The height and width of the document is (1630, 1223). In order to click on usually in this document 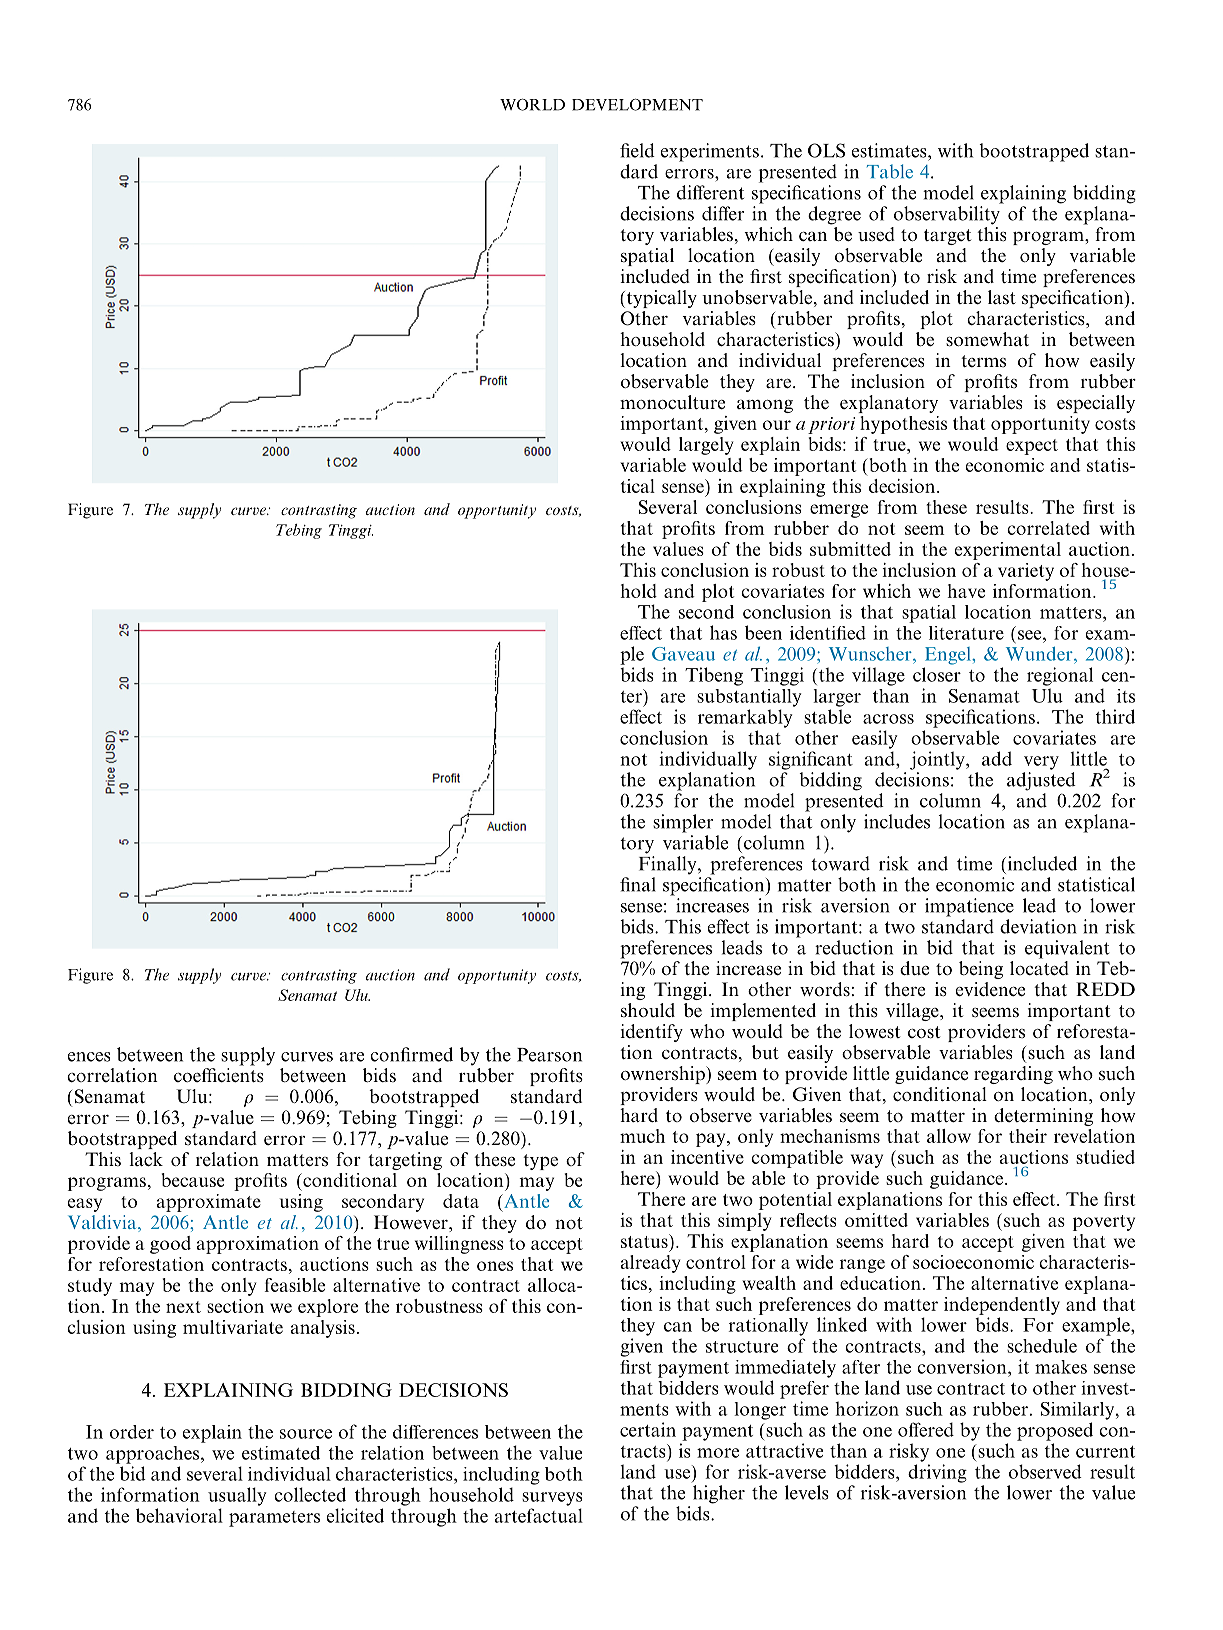, I will do `click(237, 1496)`.
